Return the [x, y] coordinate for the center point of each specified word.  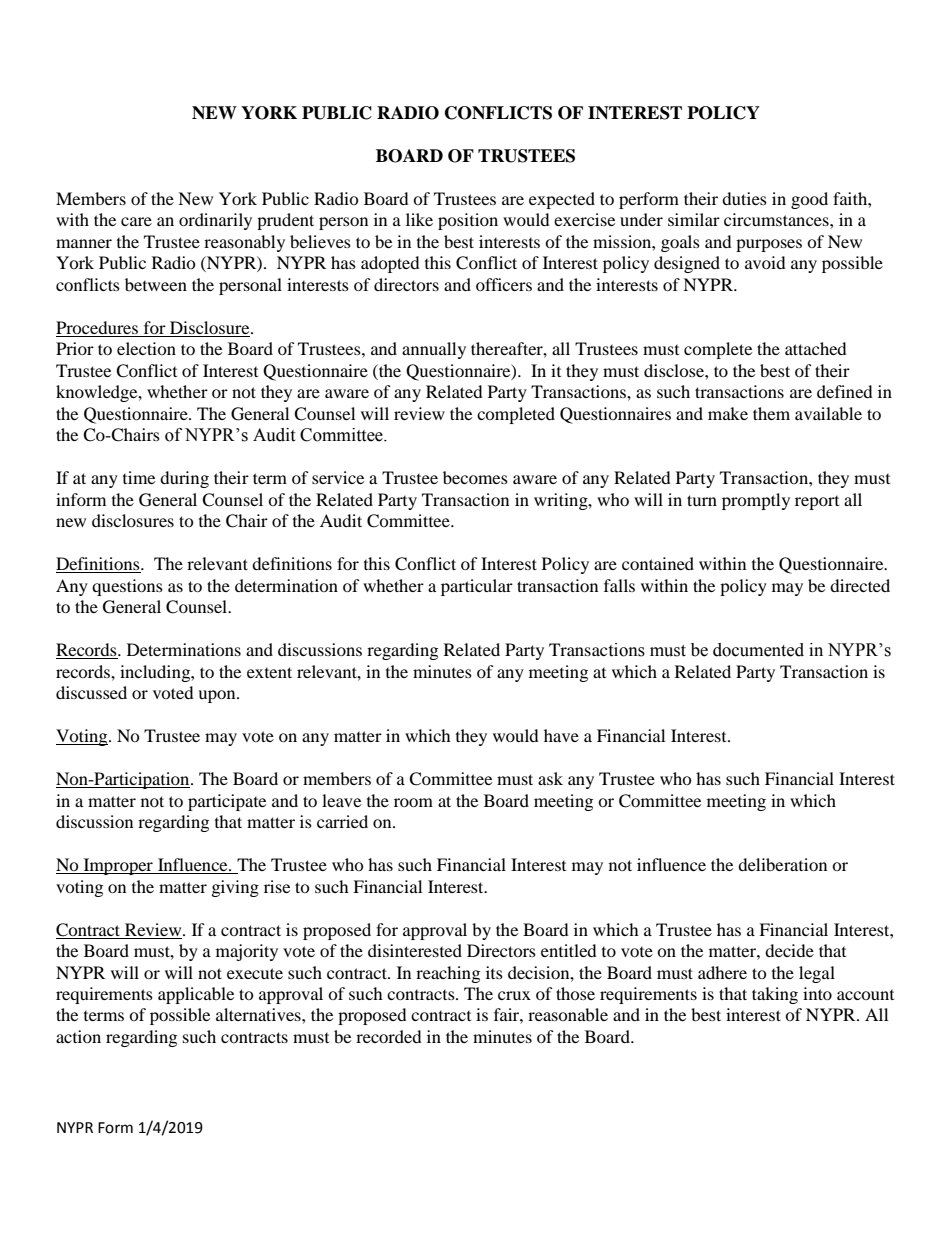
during [184, 479]
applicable [196, 995]
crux [514, 995]
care [136, 221]
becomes [475, 477]
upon [218, 696]
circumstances [777, 219]
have [561, 735]
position [468, 221]
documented [758, 650]
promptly [756, 501]
